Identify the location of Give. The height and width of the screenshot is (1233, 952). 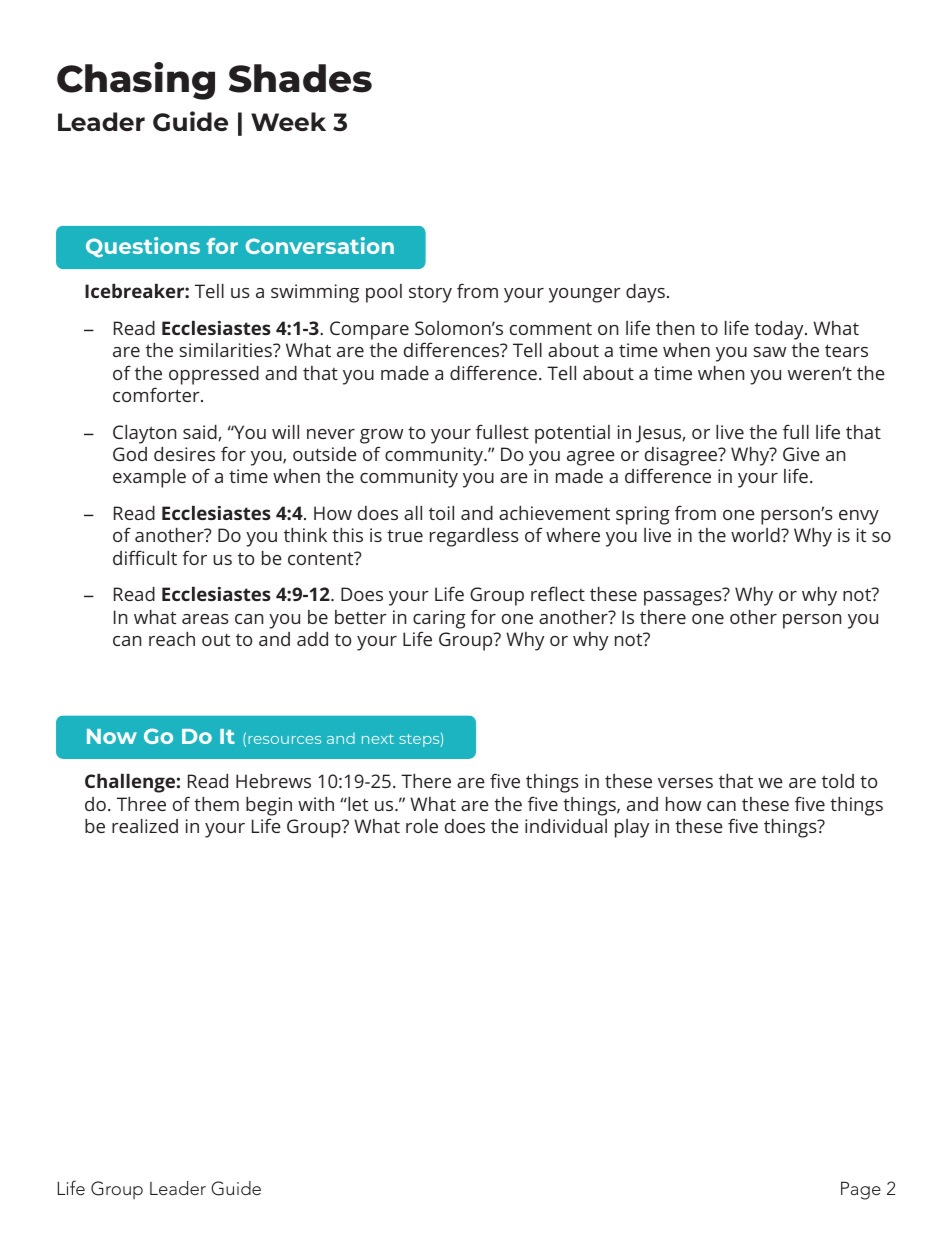
(801, 454).
